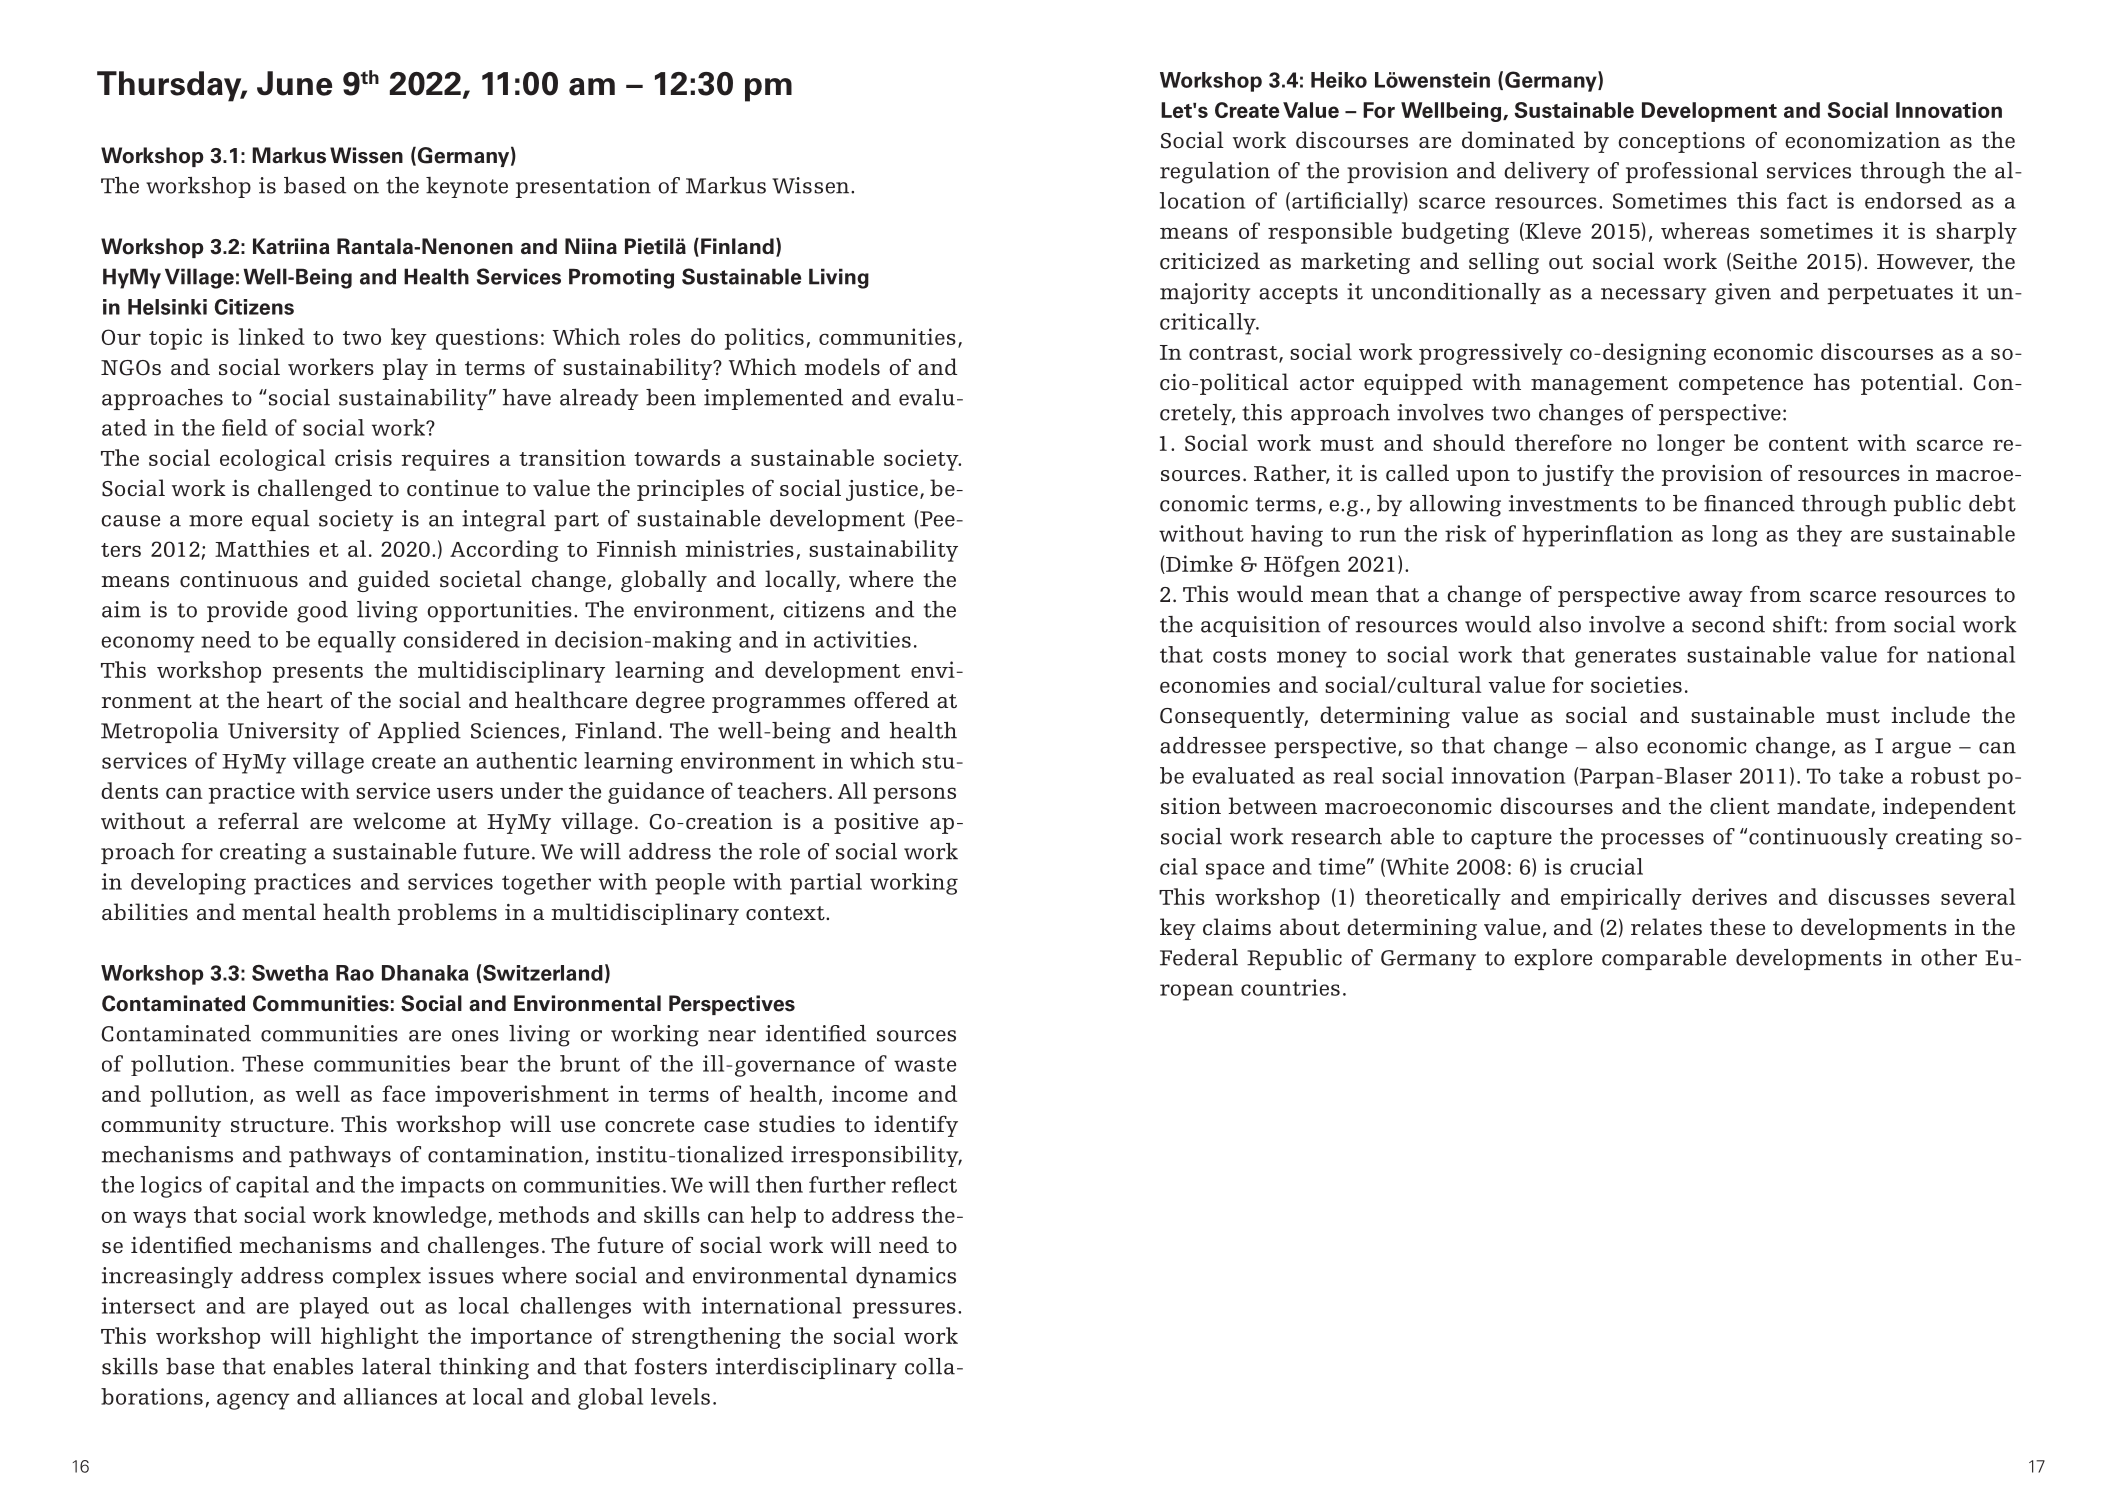 The image size is (2117, 1502). Describe the element at coordinates (1215, 173) in the image. I see `regulation` at that location.
